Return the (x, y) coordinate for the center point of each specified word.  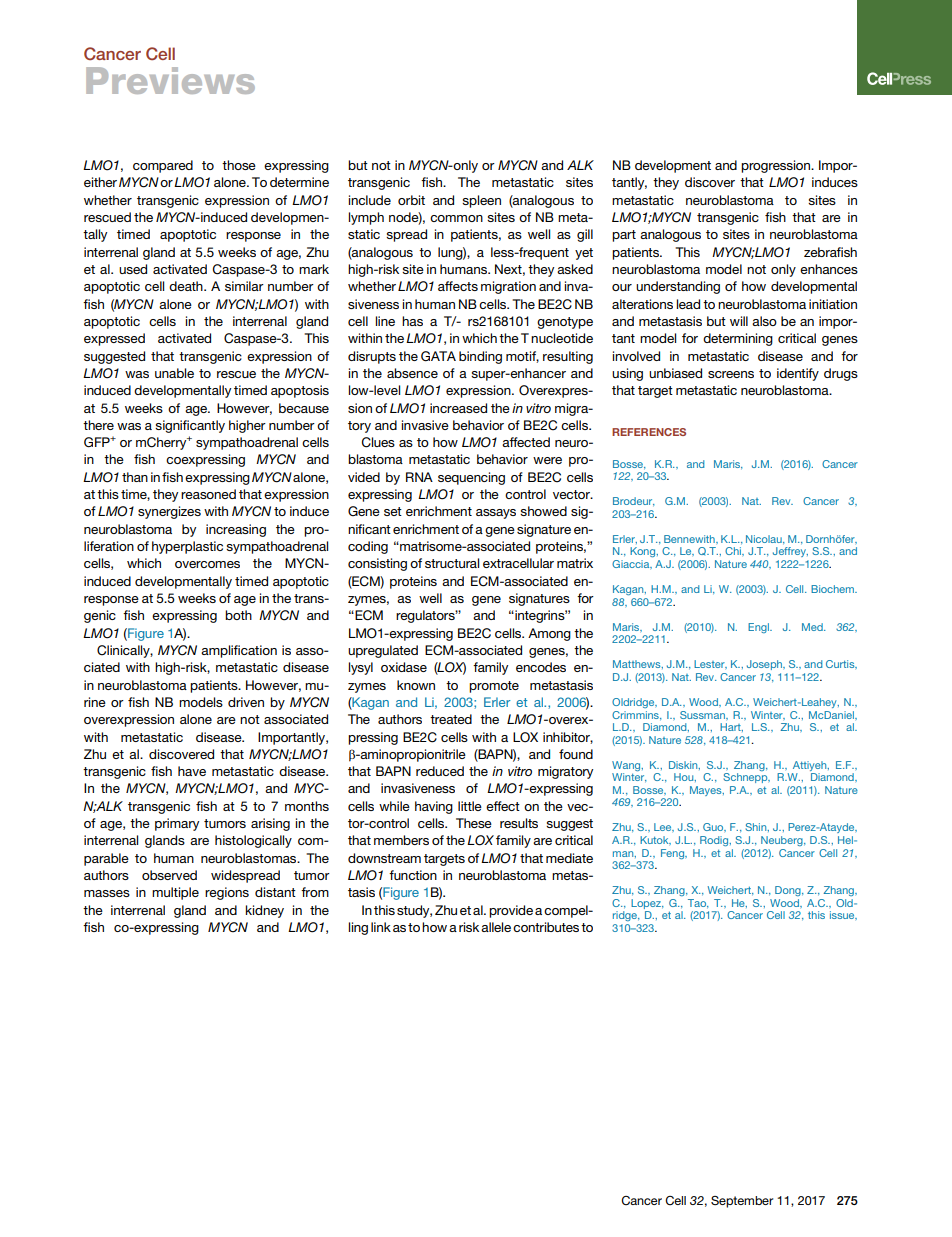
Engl (759, 628)
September (742, 1202)
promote (494, 687)
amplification (239, 651)
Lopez (647, 904)
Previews (170, 80)
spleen (481, 201)
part (624, 236)
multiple (175, 893)
